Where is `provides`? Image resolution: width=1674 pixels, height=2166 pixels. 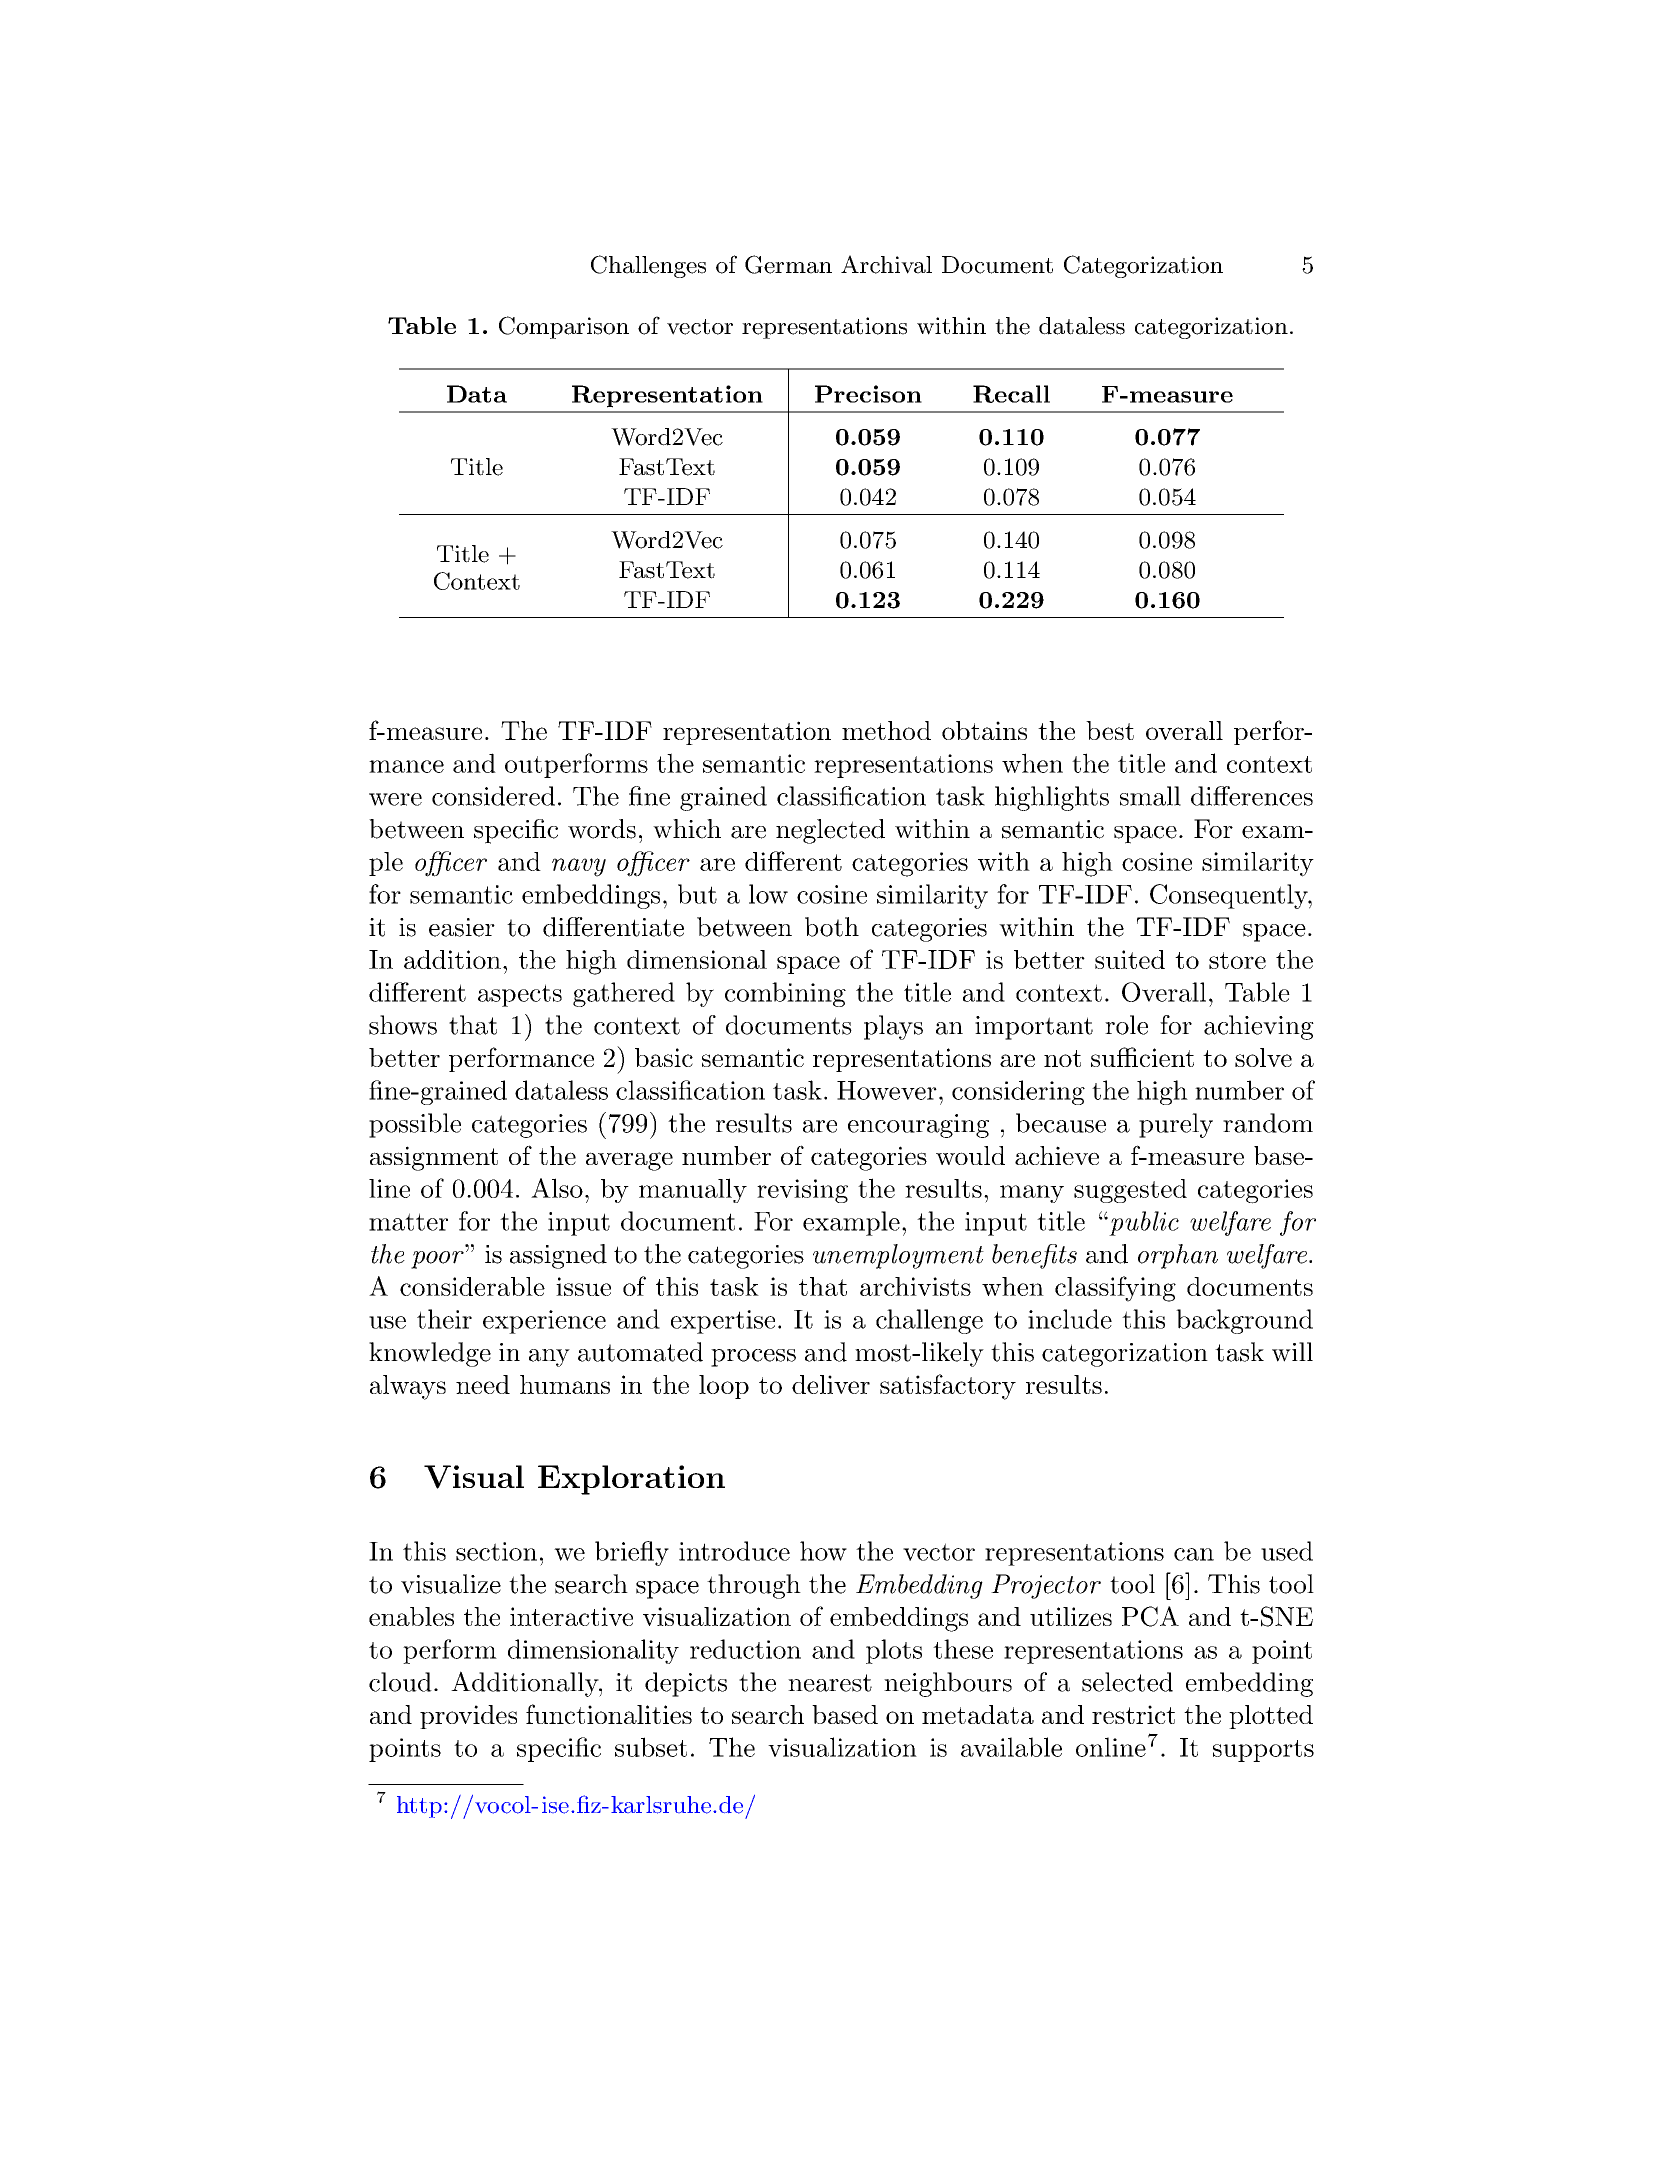
provides is located at coordinates (468, 1717).
